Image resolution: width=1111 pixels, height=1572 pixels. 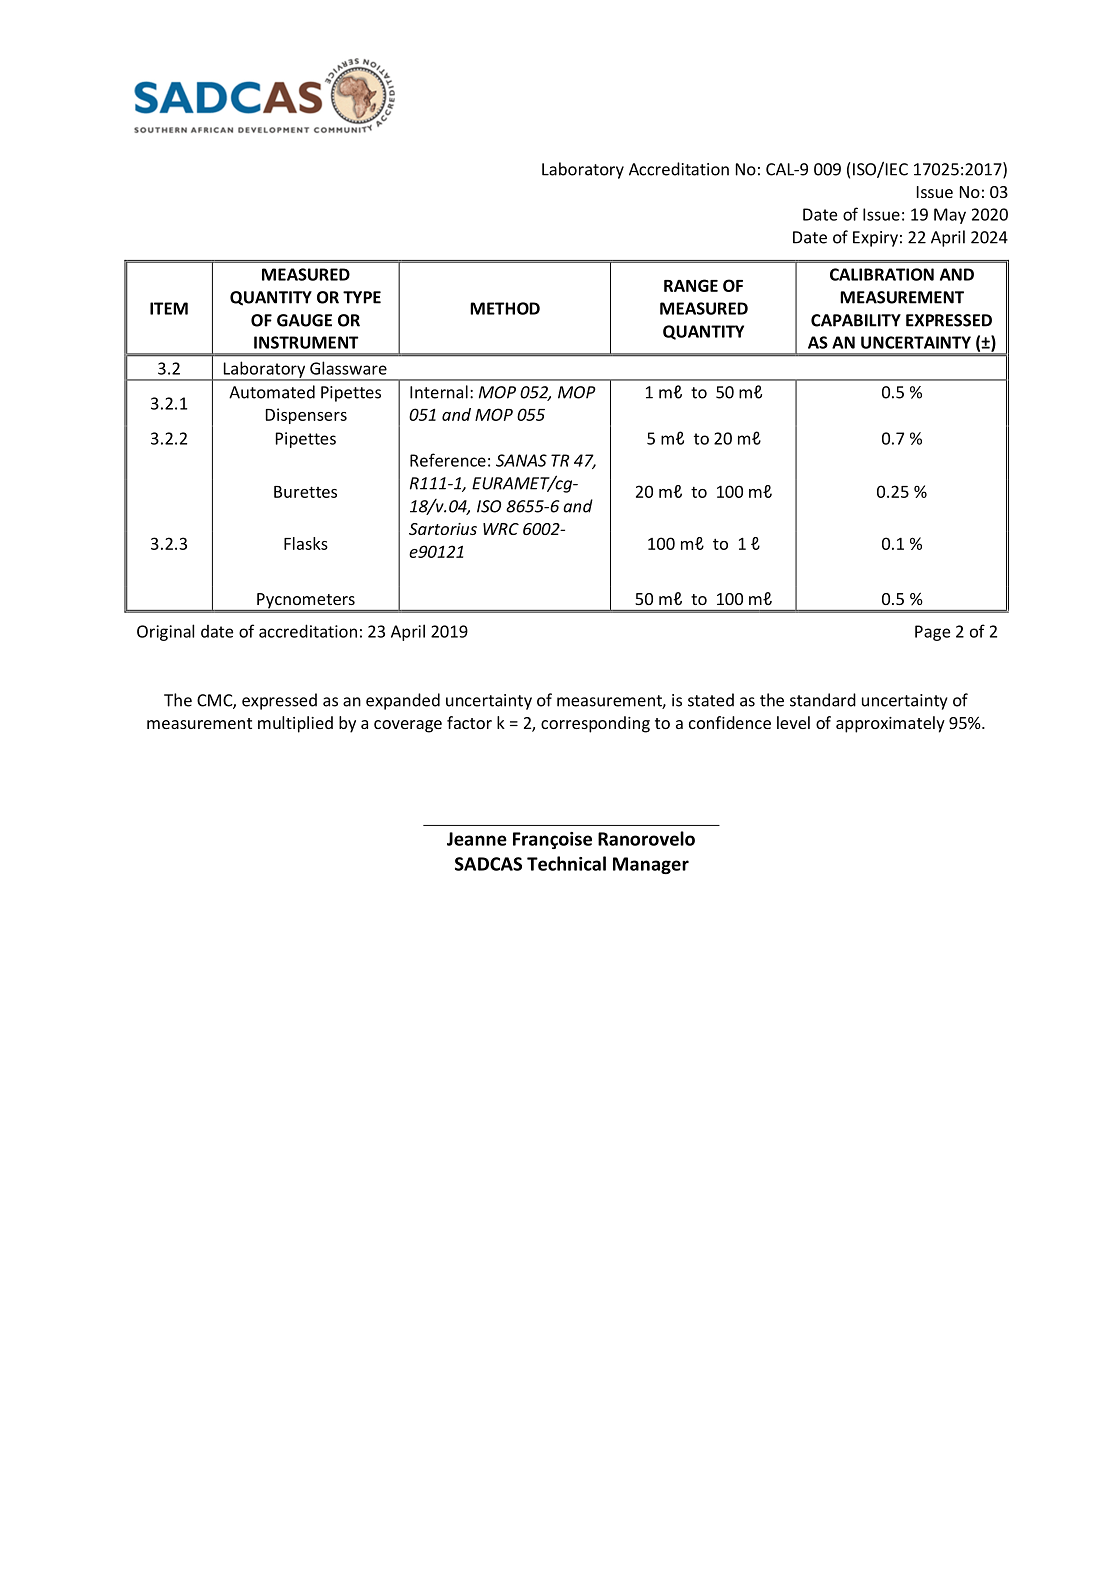 What do you see at coordinates (691, 285) in the document?
I see `RANGE` at bounding box center [691, 285].
